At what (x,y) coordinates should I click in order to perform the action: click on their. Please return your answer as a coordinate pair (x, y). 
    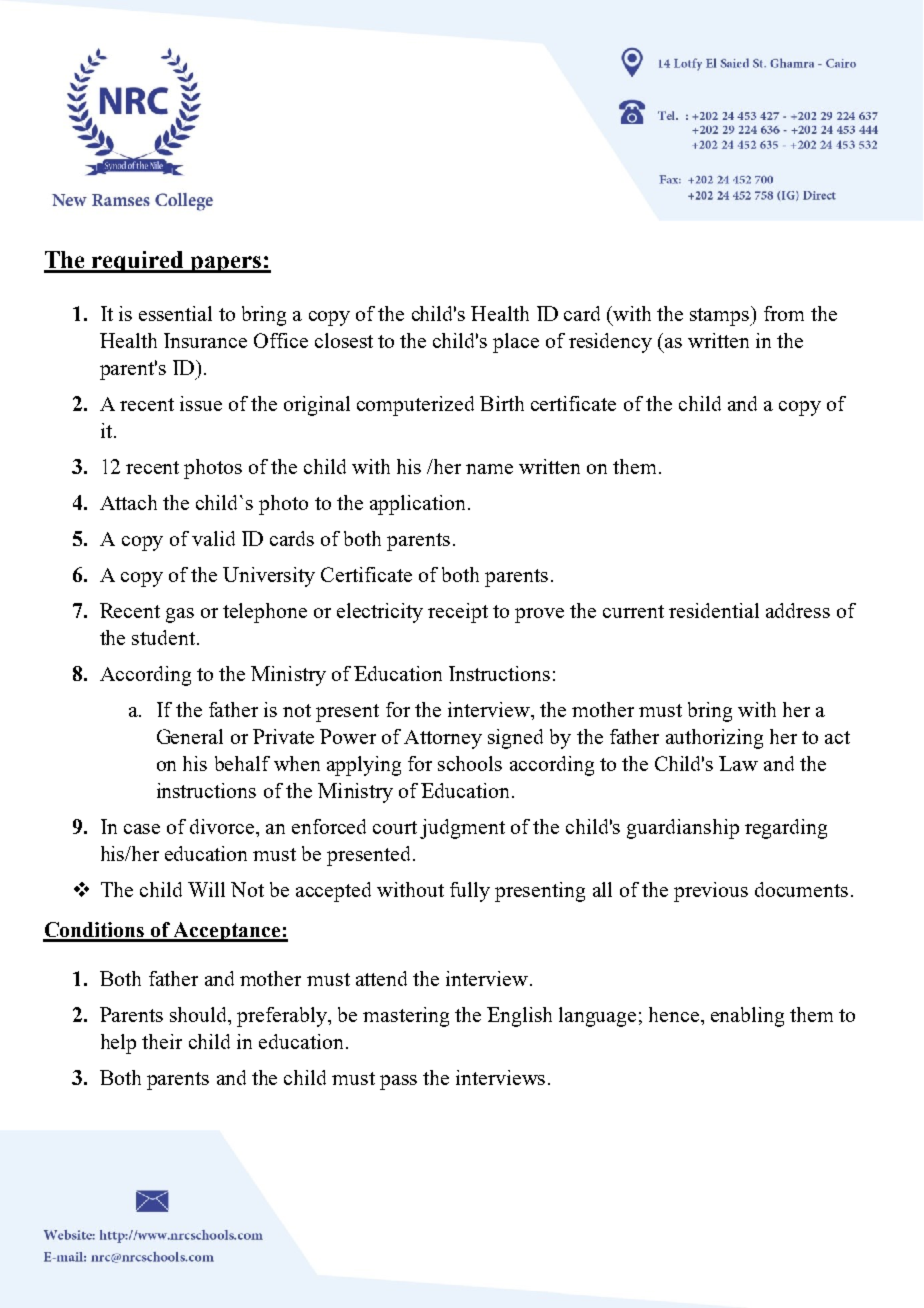
    Looking at the image, I should click on (162, 1041).
